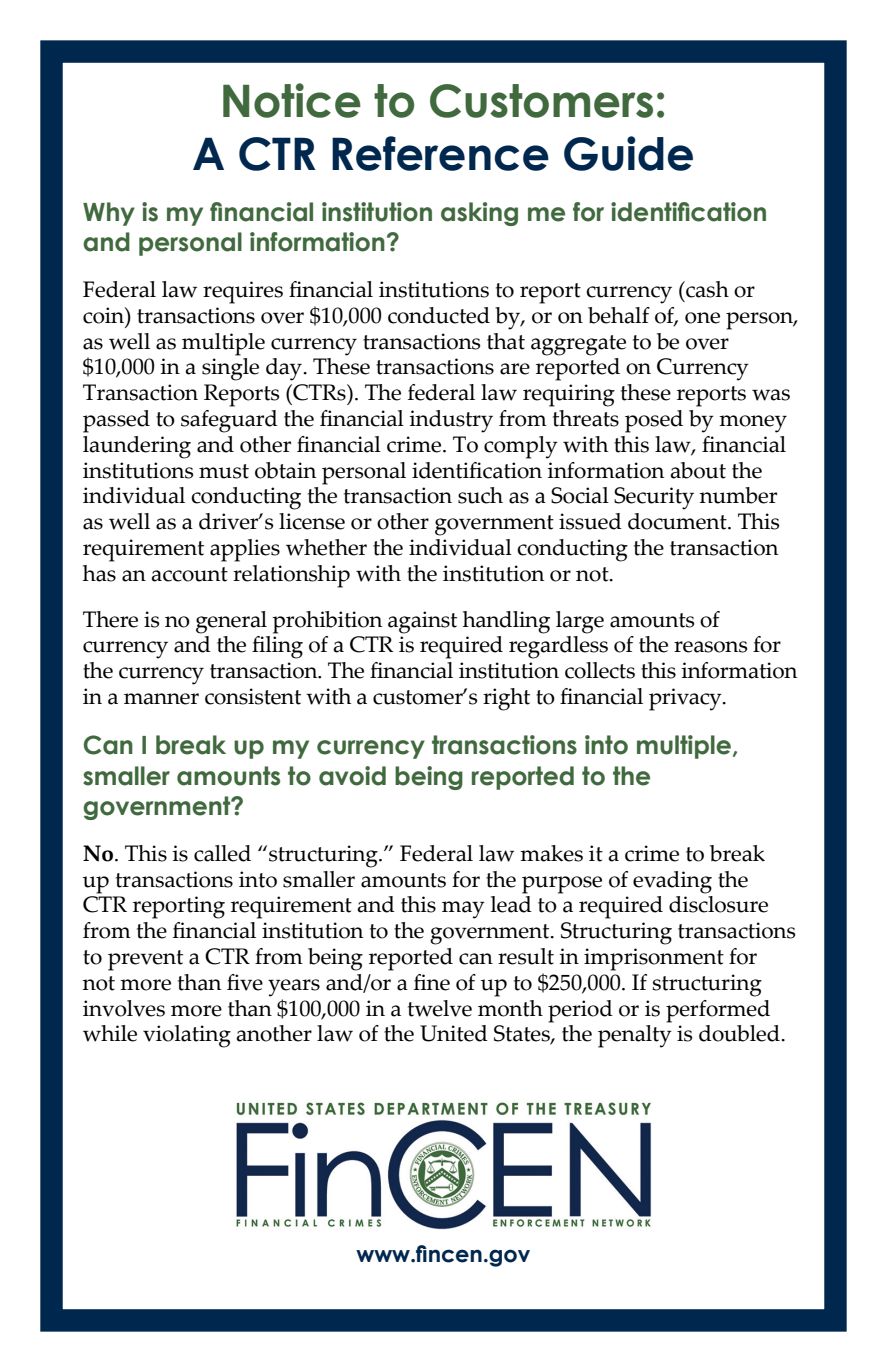  What do you see at coordinates (422, 622) in the page?
I see `against` at bounding box center [422, 622].
